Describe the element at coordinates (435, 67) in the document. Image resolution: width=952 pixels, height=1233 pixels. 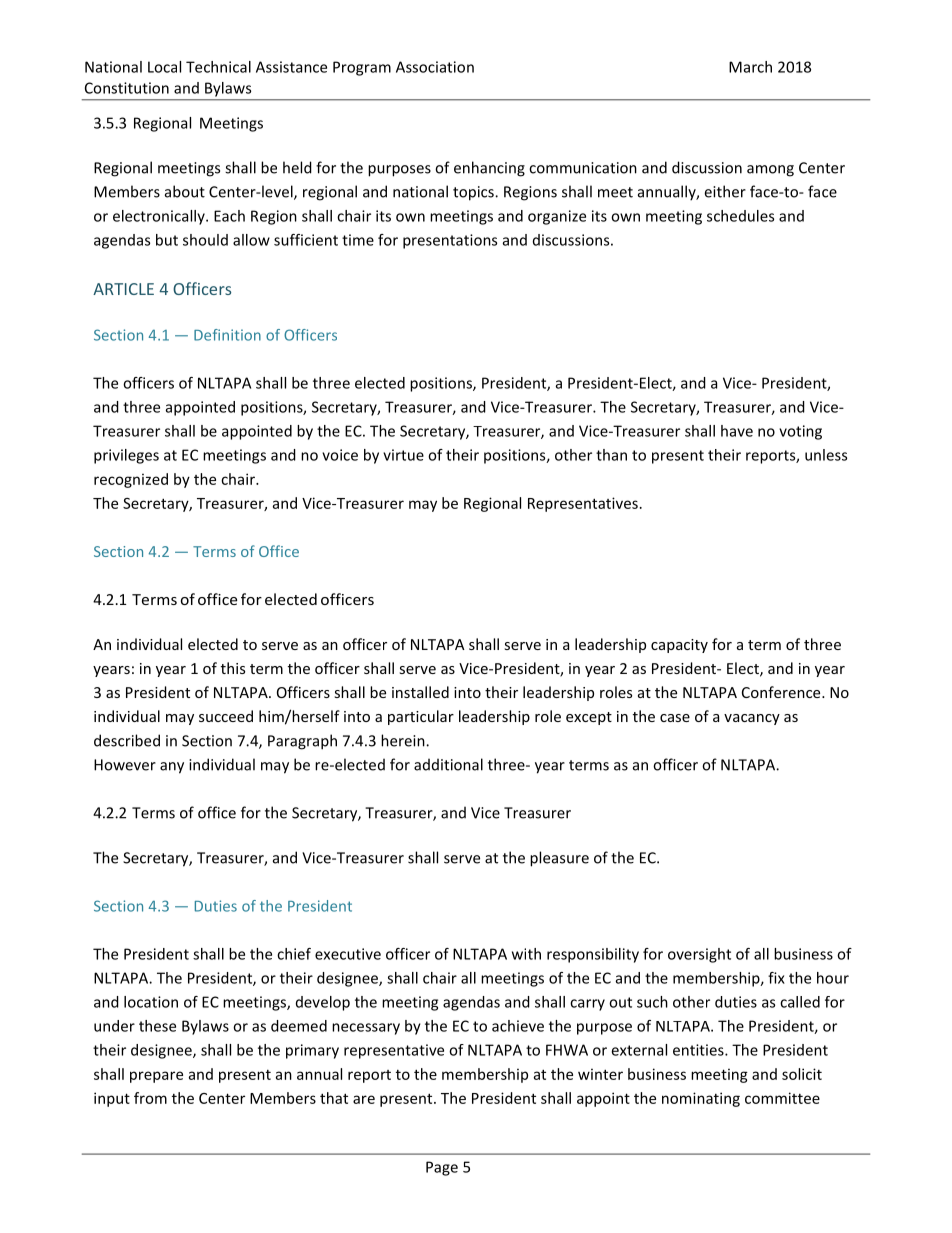
I see `Association` at that location.
